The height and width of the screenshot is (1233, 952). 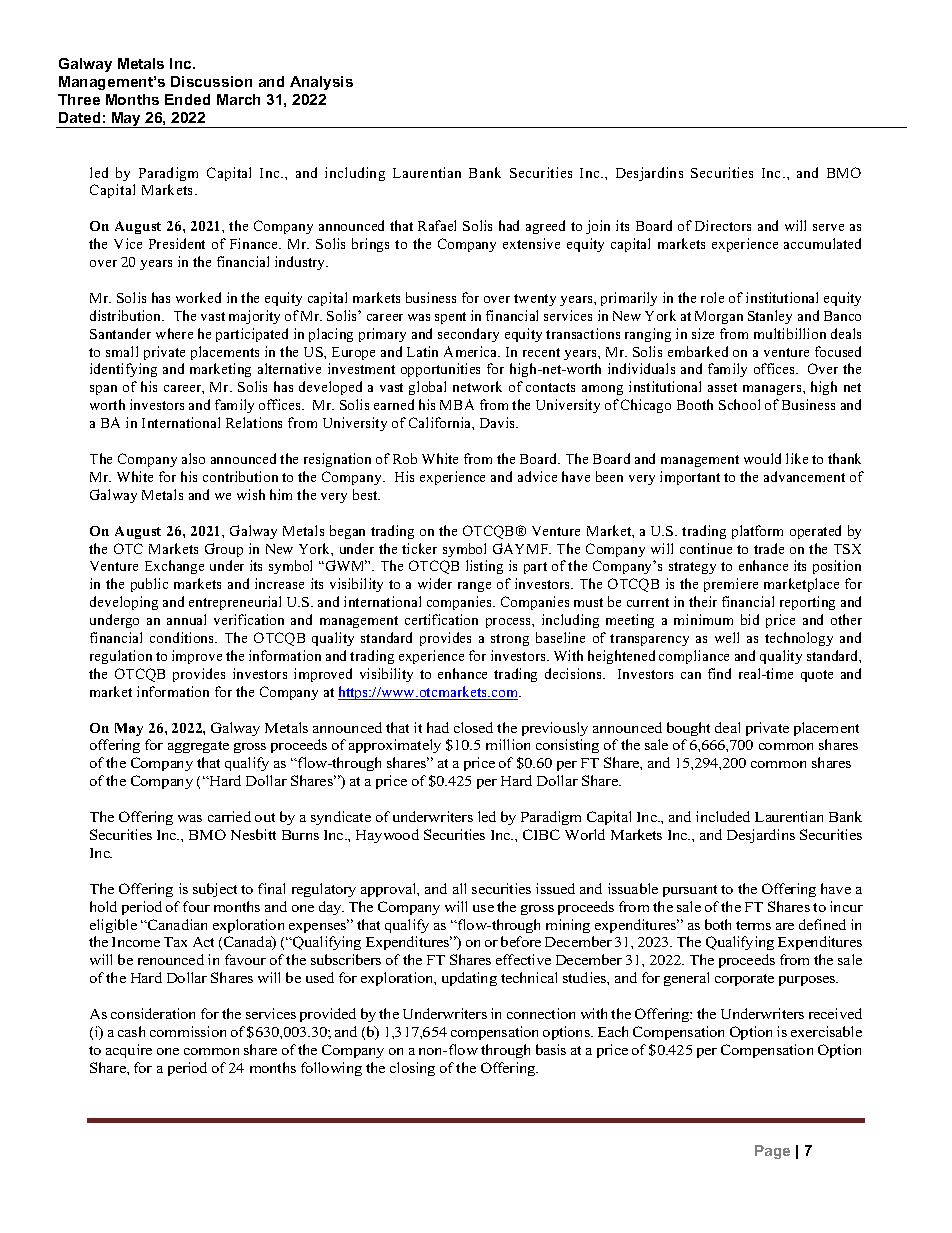 What do you see at coordinates (762, 458) in the screenshot?
I see `would` at bounding box center [762, 458].
